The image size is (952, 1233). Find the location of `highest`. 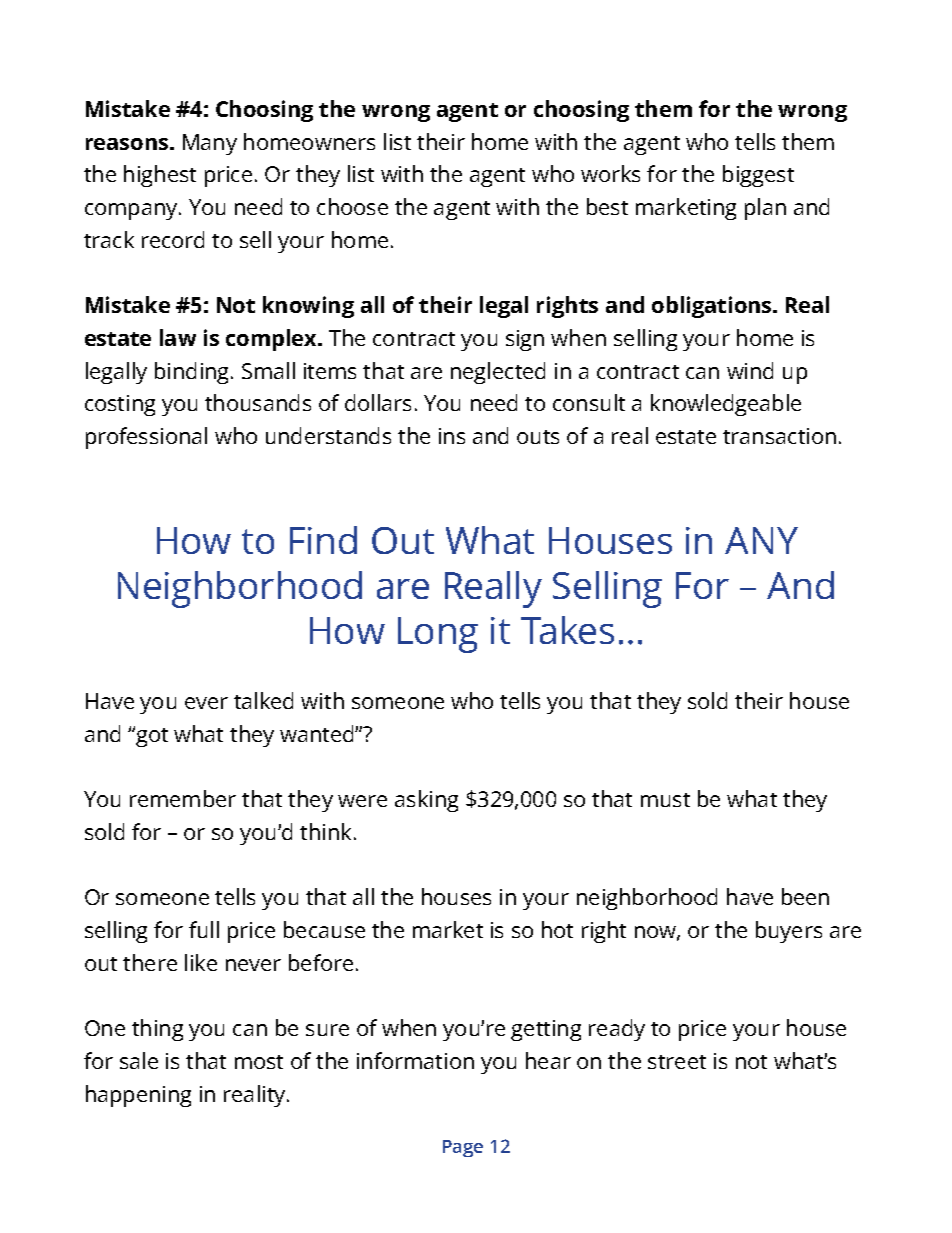

highest is located at coordinates (160, 176).
